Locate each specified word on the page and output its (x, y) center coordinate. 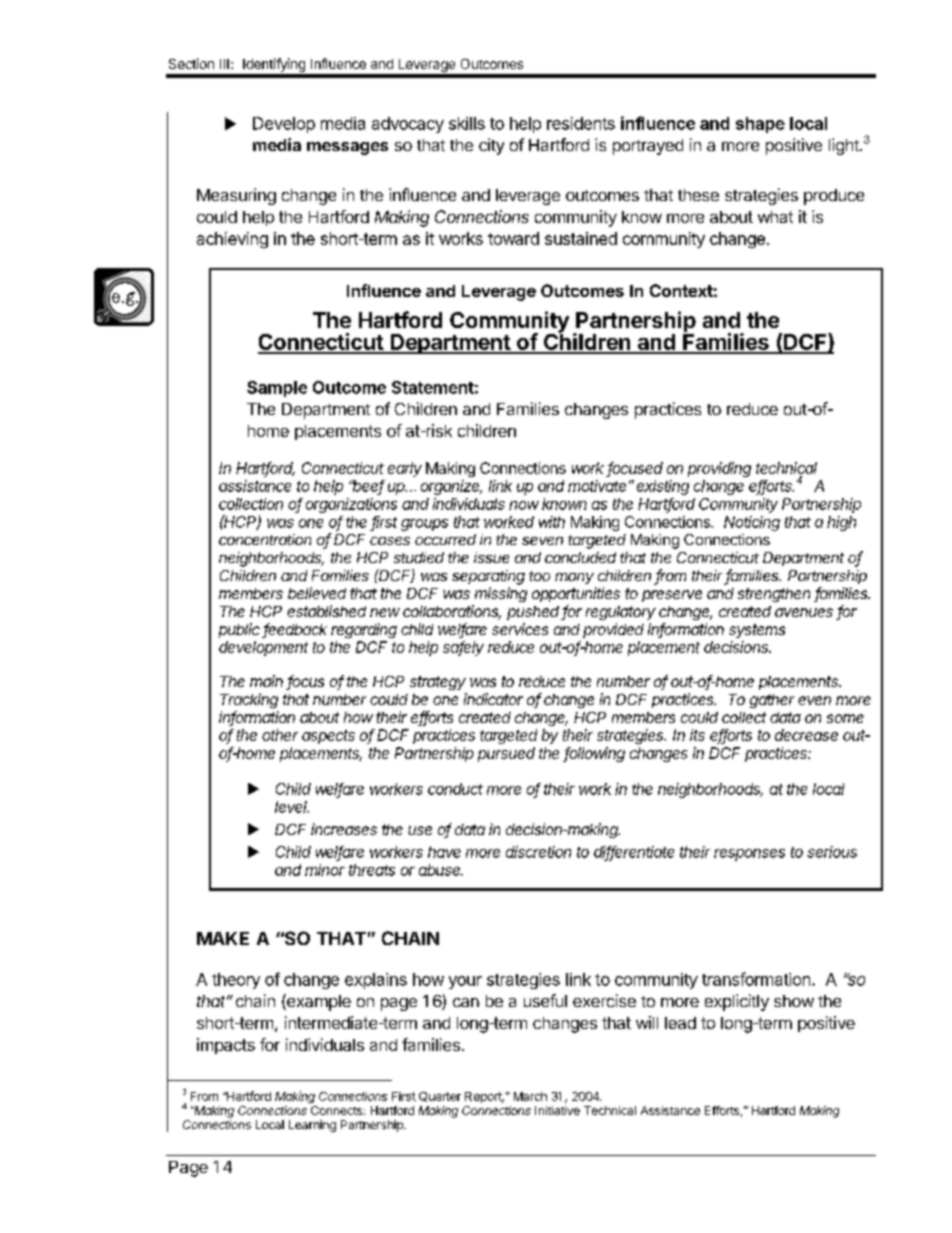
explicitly (737, 1002)
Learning (312, 1126)
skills (467, 123)
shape (760, 125)
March (530, 1096)
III (224, 64)
